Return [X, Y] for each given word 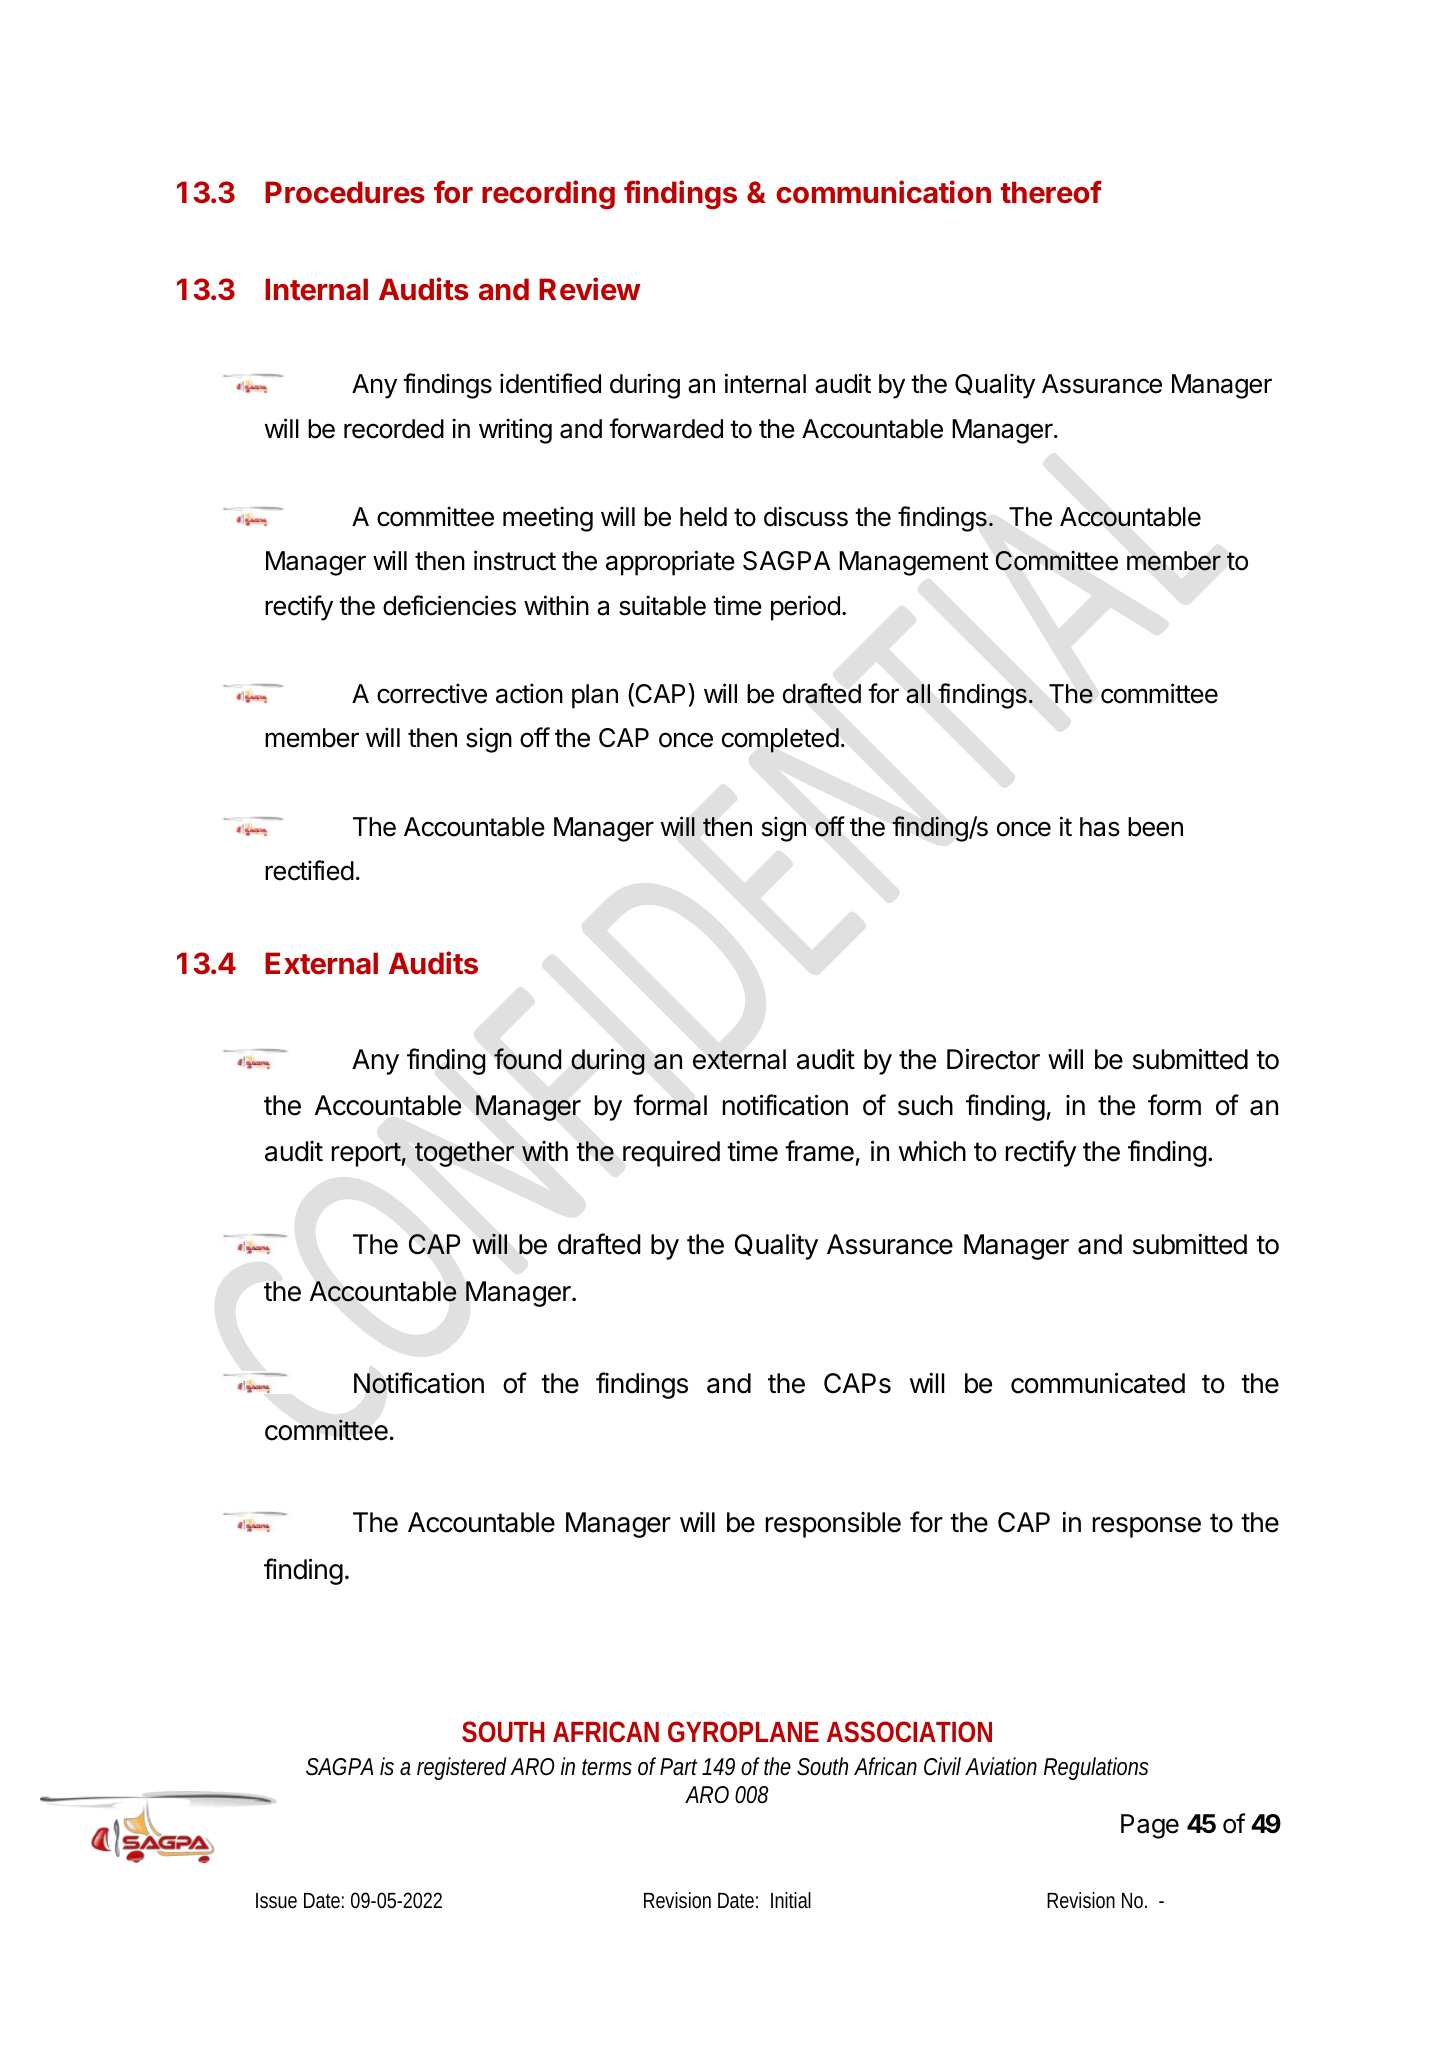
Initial [791, 1900]
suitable [662, 605]
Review [590, 289]
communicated [1098, 1383]
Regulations [1096, 1768]
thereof [1051, 192]
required [671, 1154]
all [918, 694]
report [366, 1154]
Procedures [345, 192]
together [464, 1154]
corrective [432, 693]
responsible [833, 1525]
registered [462, 1768]
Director [993, 1059]
